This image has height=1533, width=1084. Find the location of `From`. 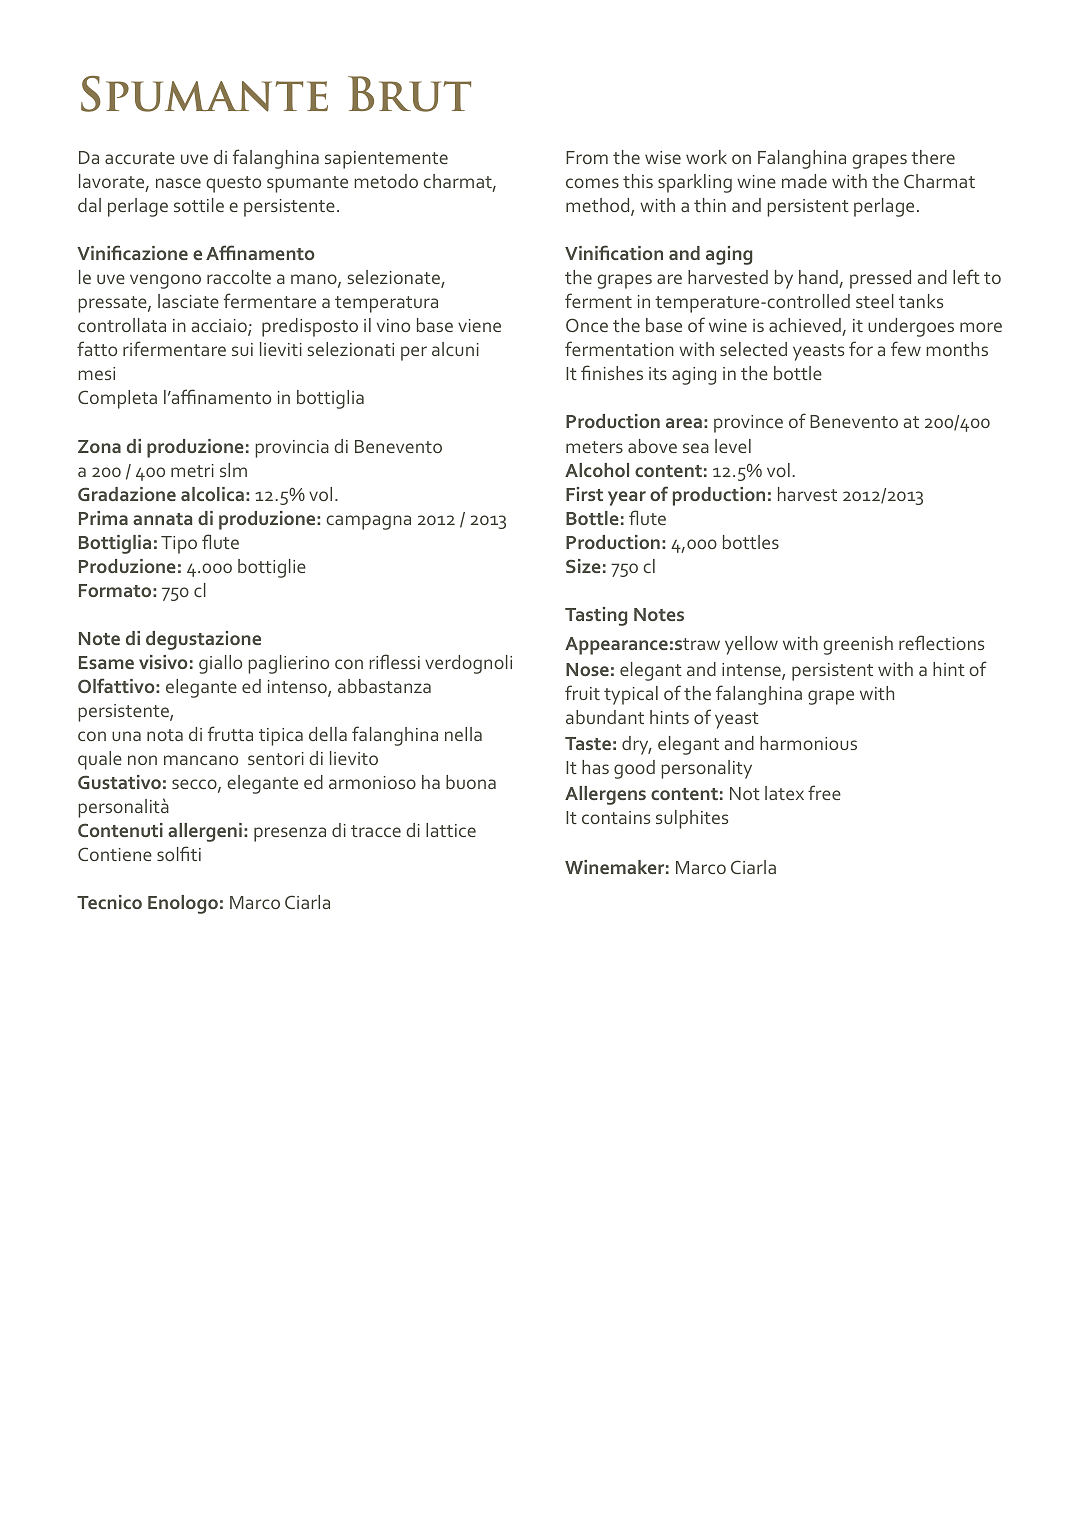

From is located at coordinates (587, 157).
